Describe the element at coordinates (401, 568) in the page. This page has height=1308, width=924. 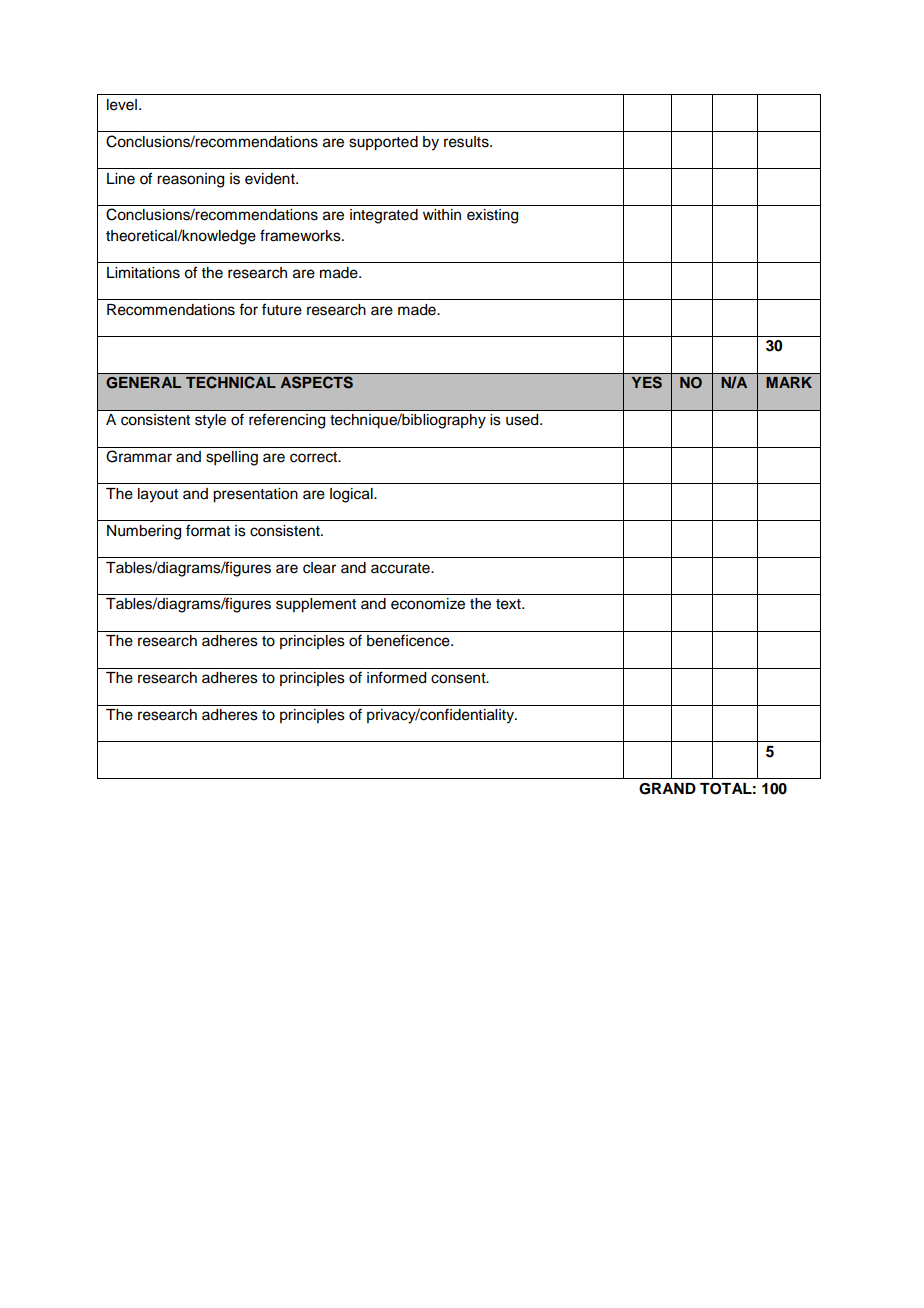
I see `accurate` at that location.
